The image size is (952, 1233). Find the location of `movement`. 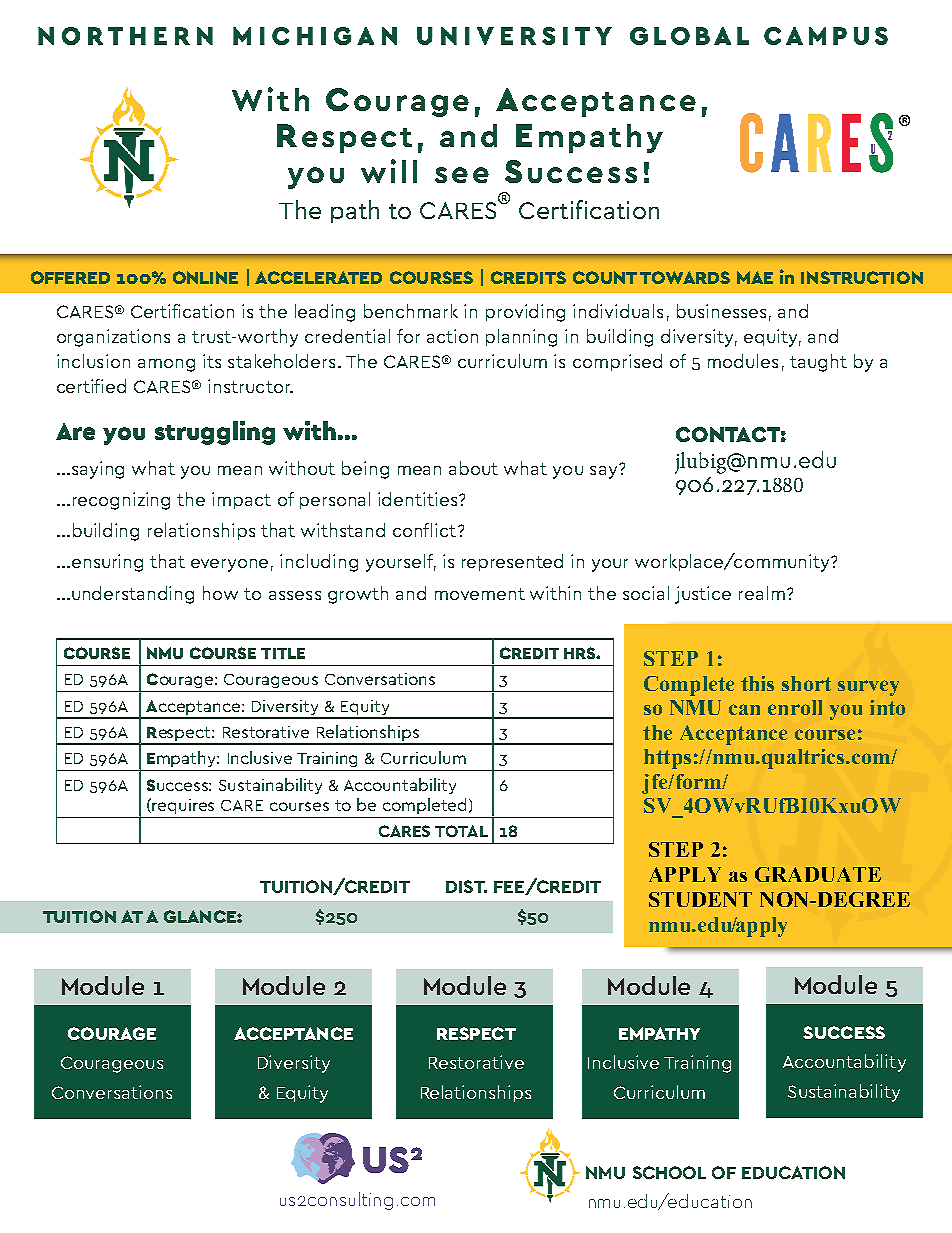

movement is located at coordinates (480, 594).
